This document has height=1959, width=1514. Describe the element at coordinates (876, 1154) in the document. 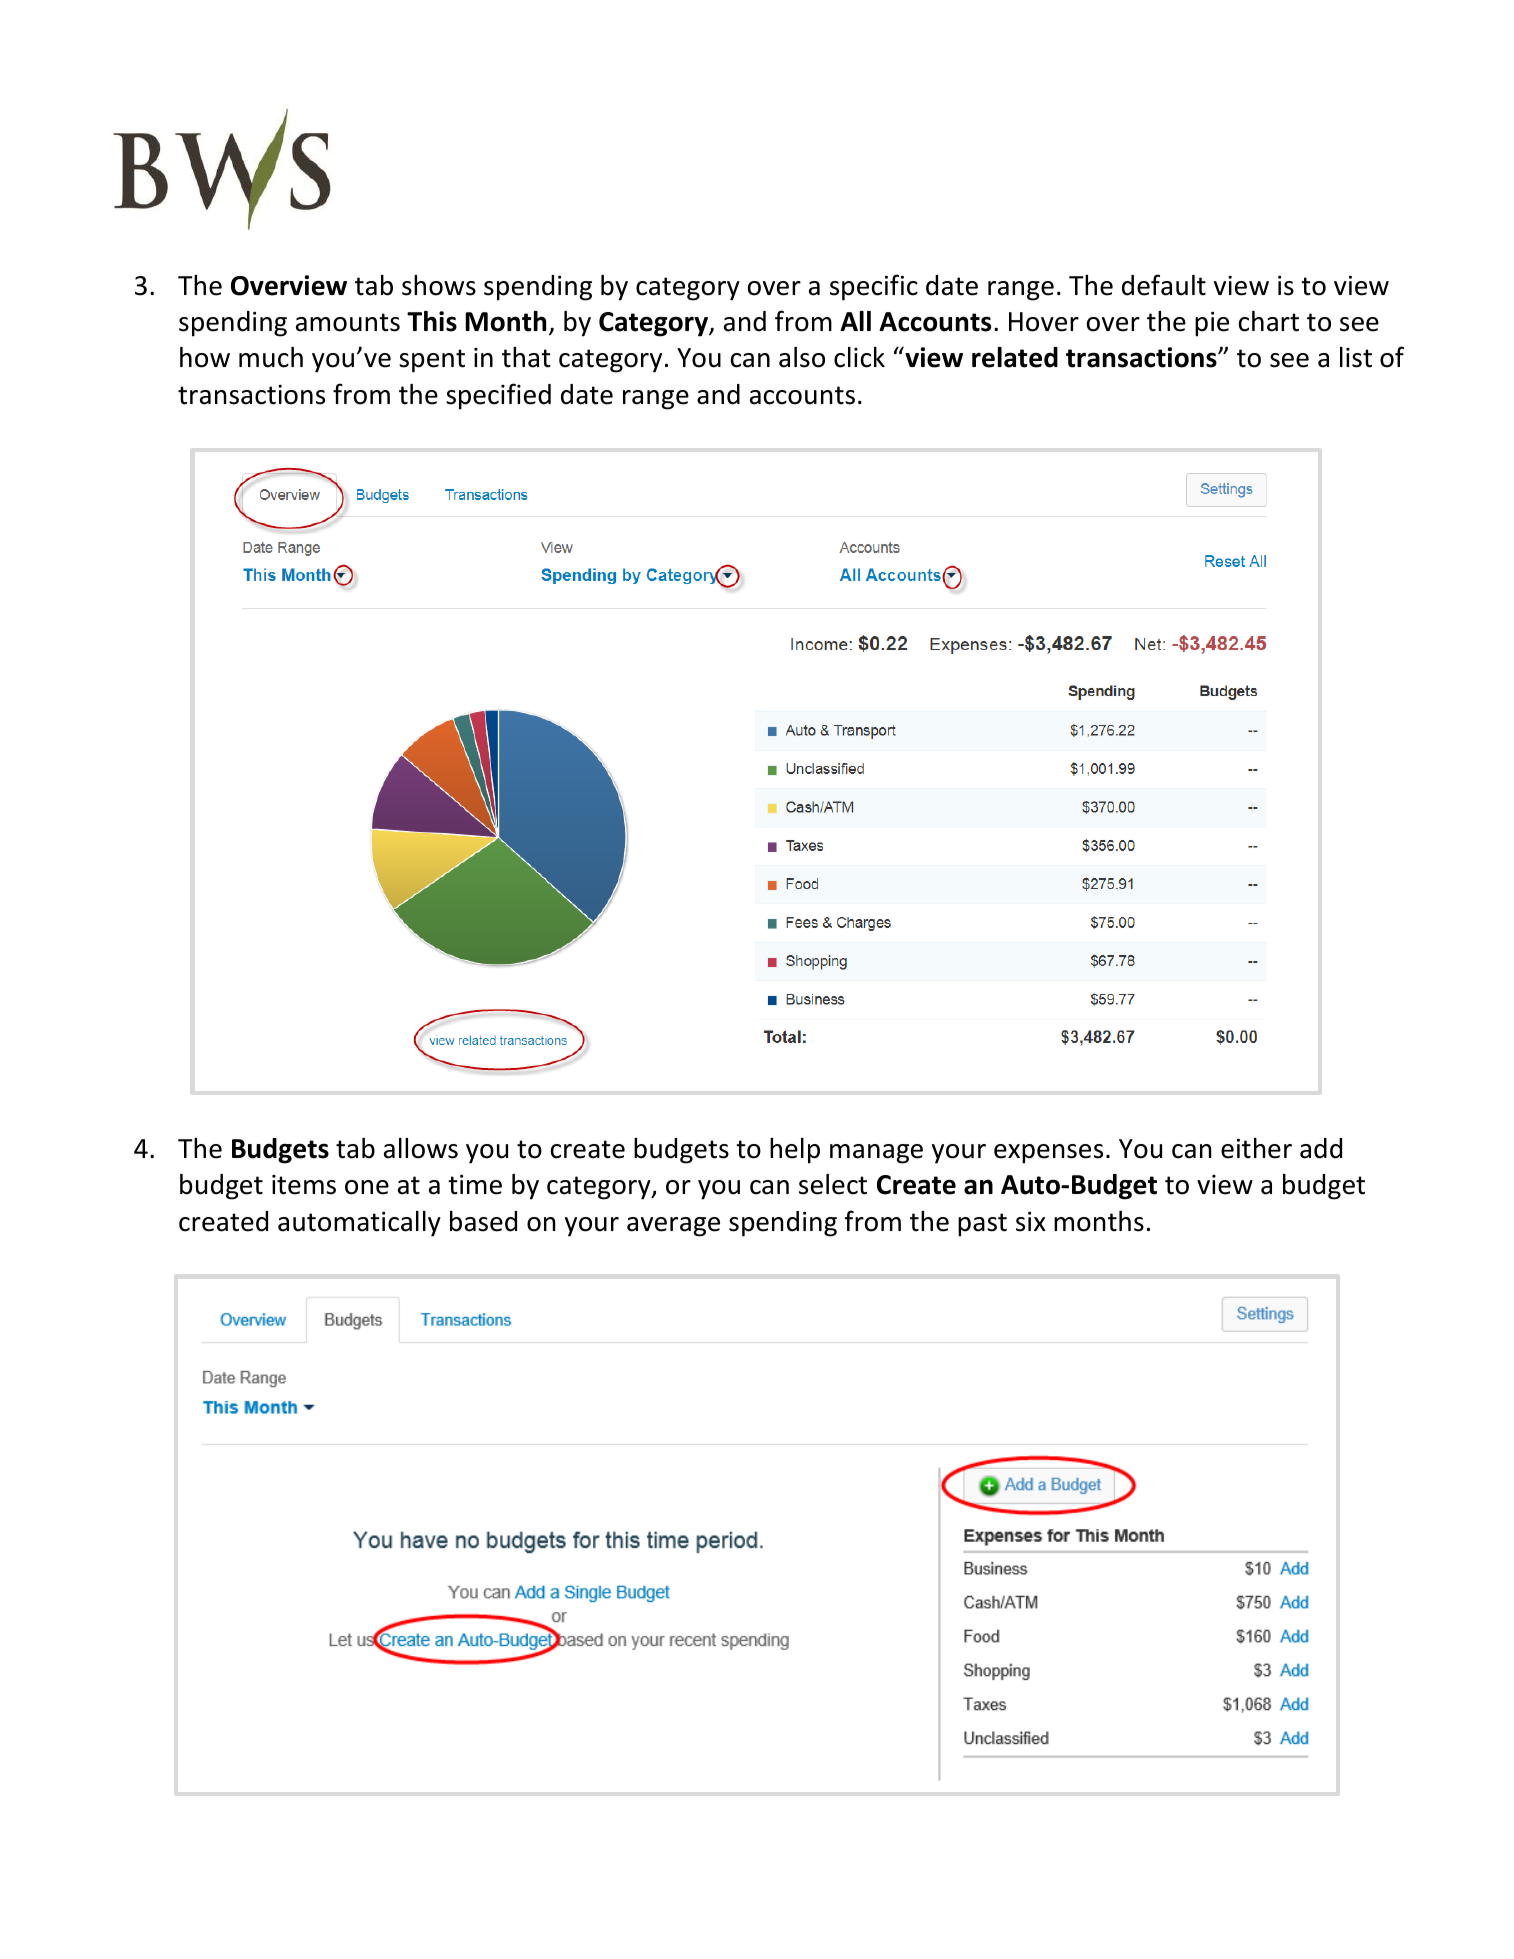

I see `manage` at that location.
